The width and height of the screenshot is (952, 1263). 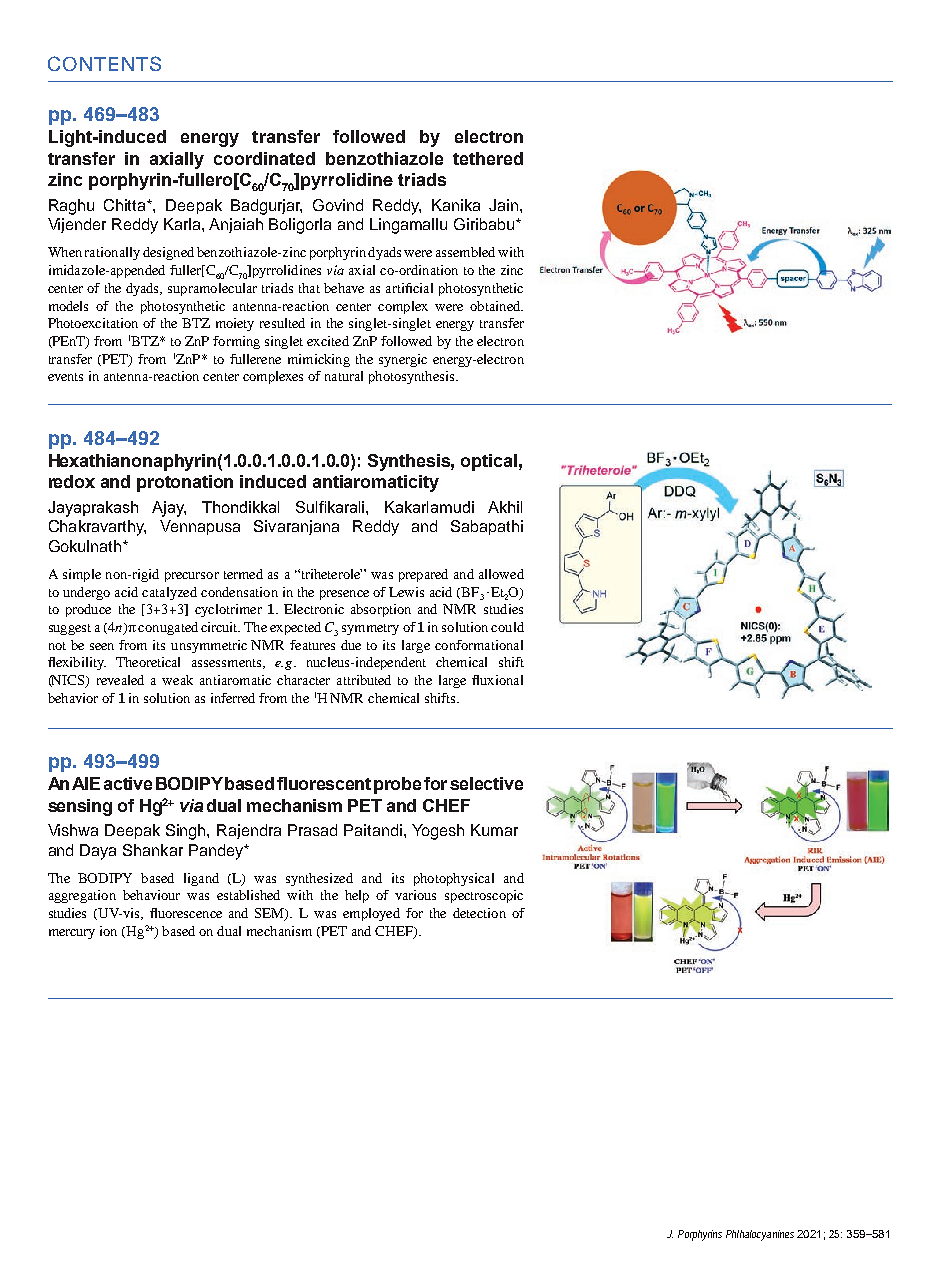 I want to click on detection, so click(x=479, y=913).
